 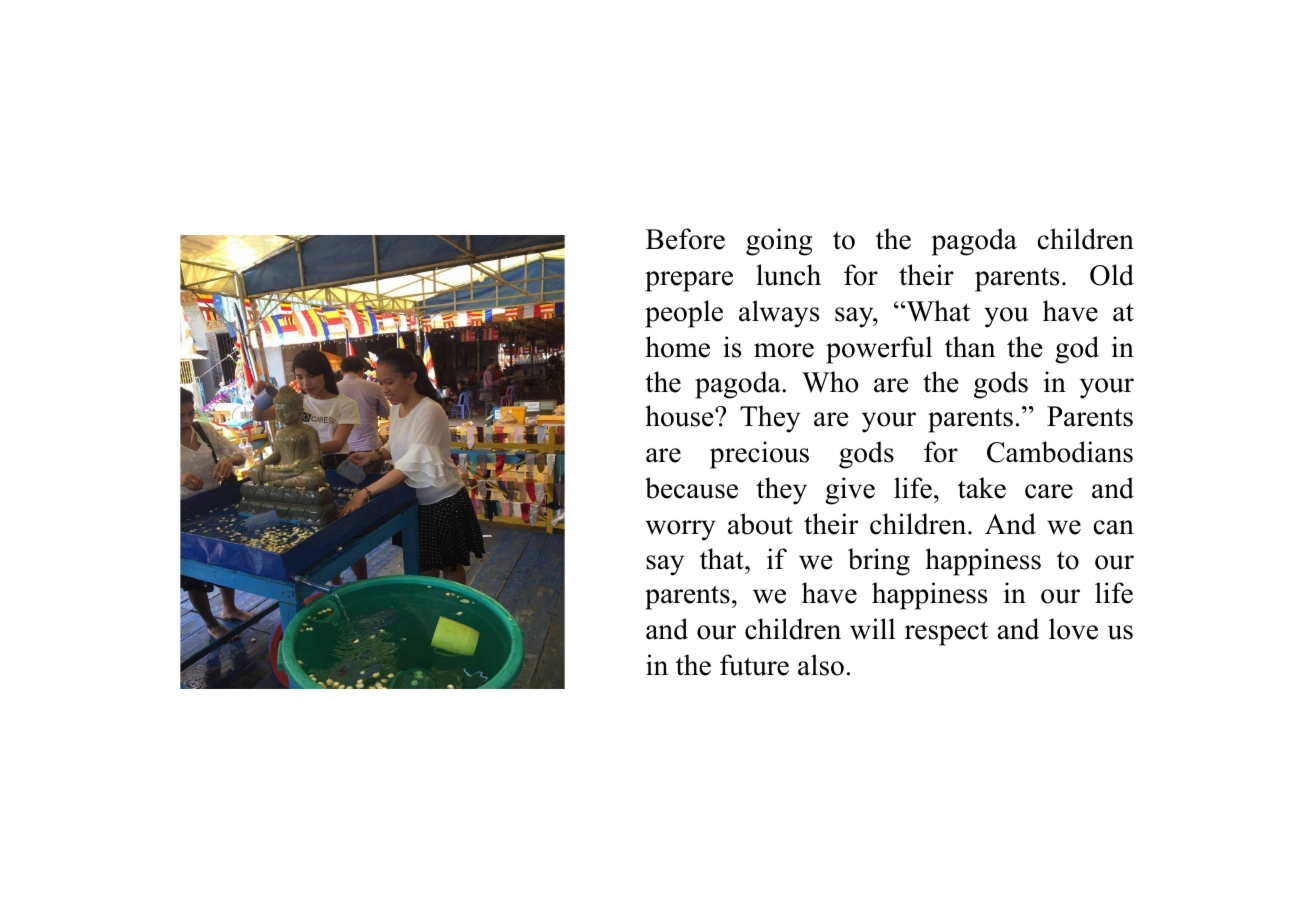 What do you see at coordinates (1060, 452) in the page?
I see `Cambodians` at bounding box center [1060, 452].
